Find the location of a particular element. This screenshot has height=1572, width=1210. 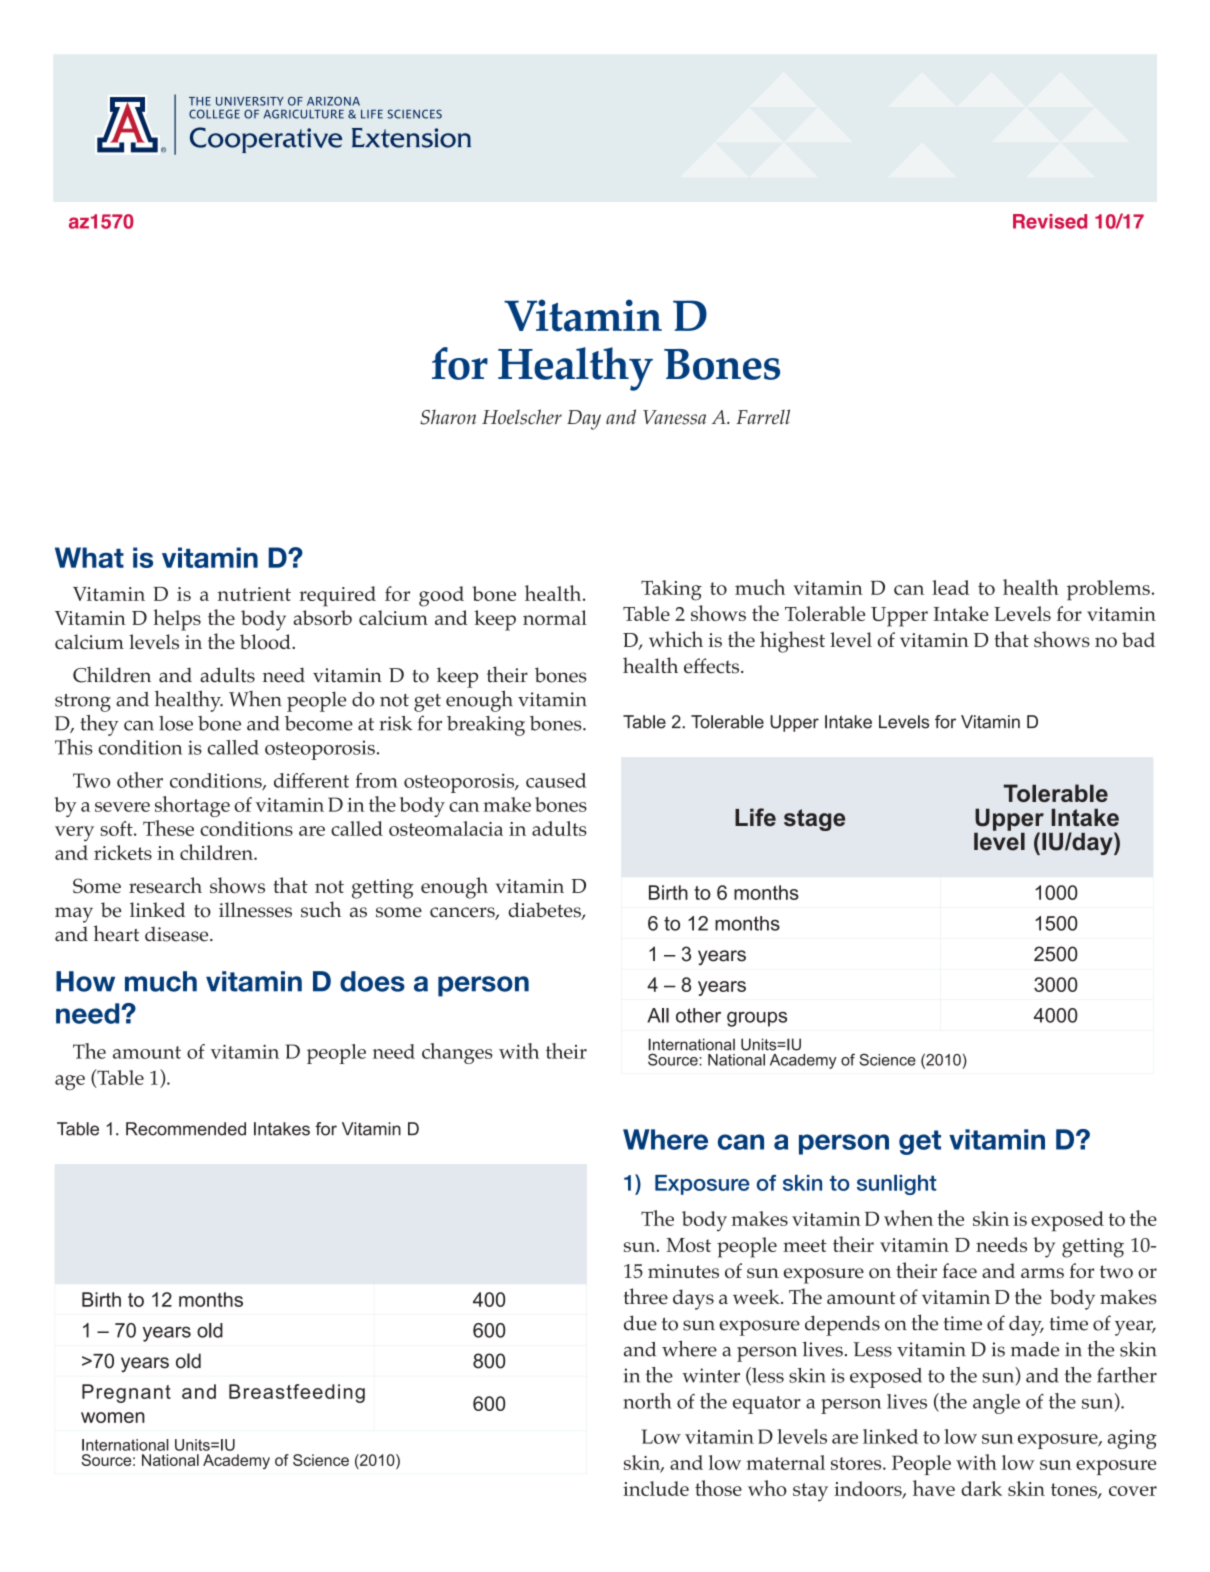

Taking is located at coordinates (671, 590).
